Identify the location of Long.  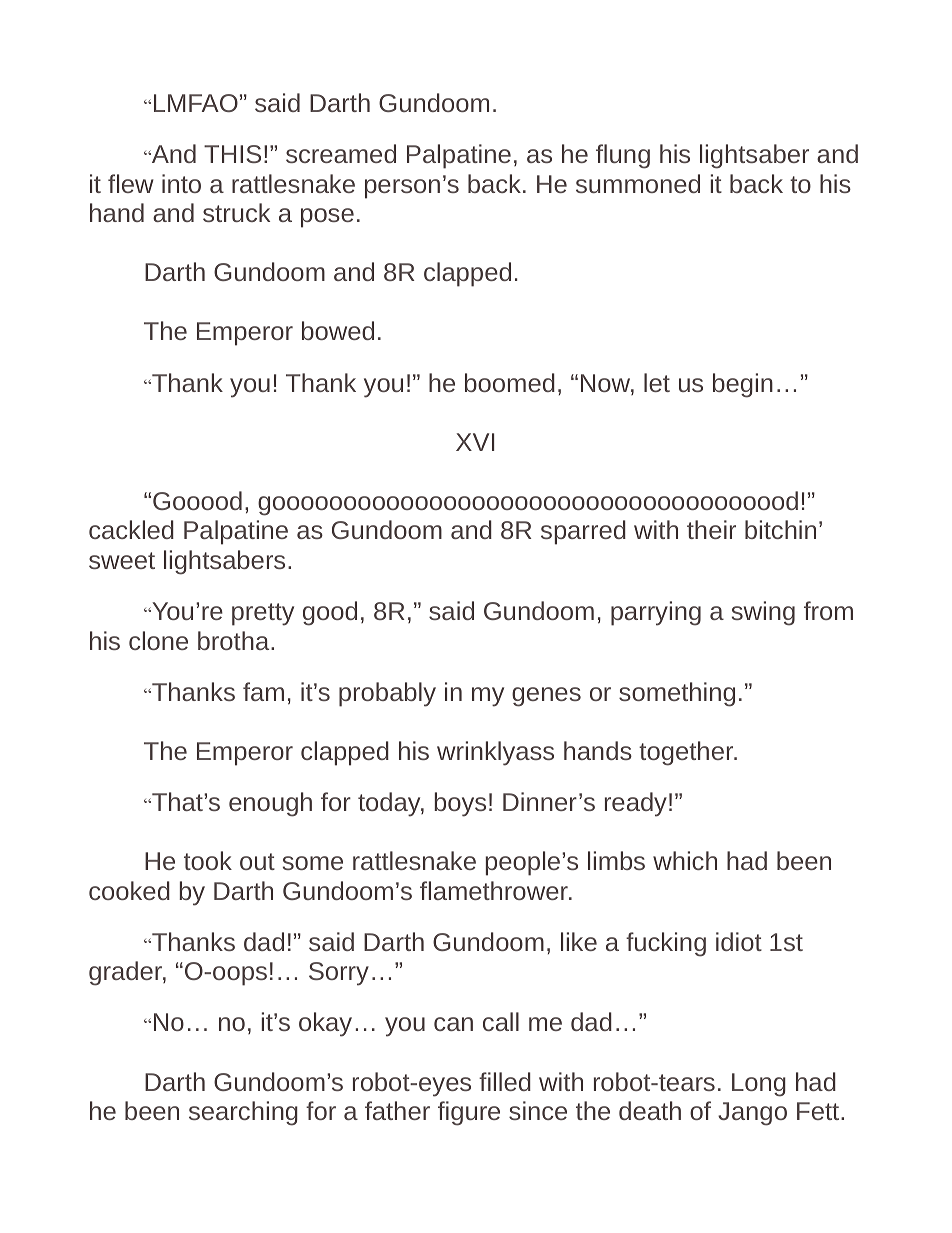
(759, 1085).
